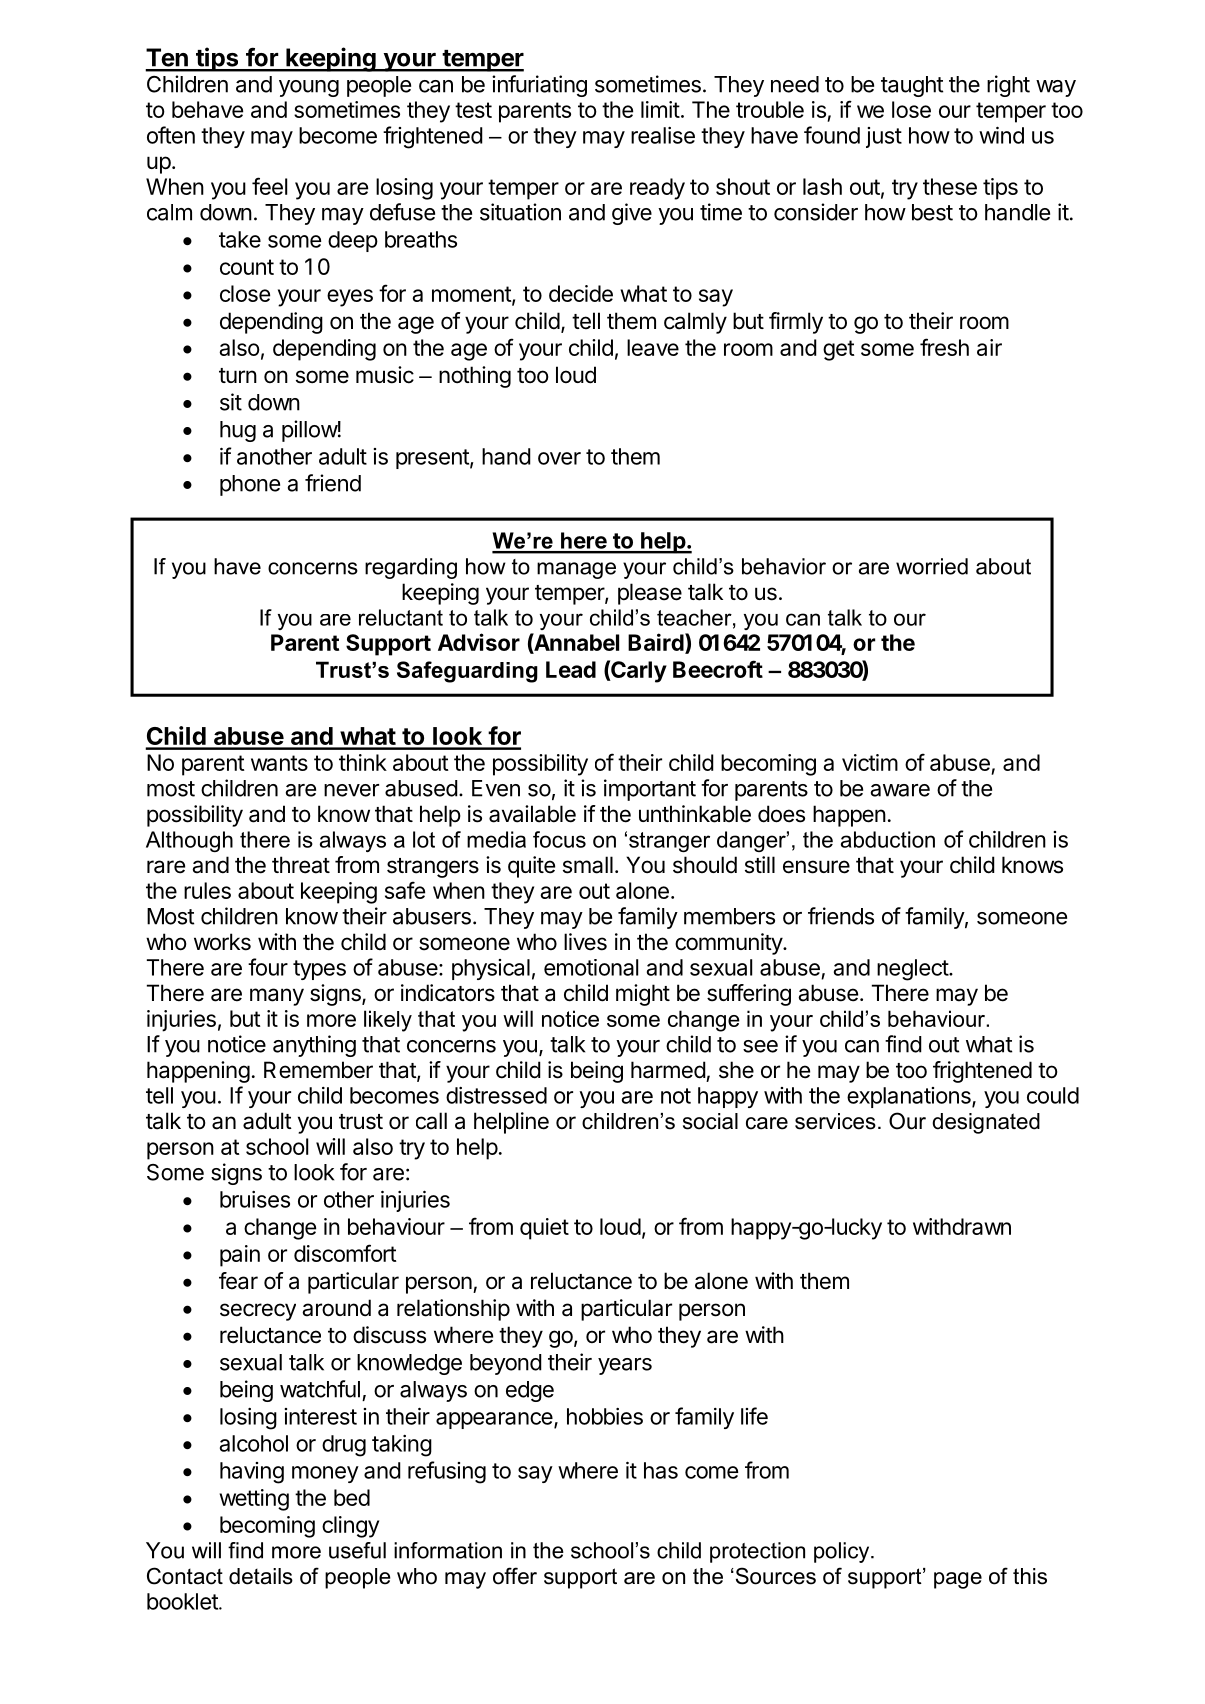  What do you see at coordinates (588, 865) in the screenshot?
I see `small` at bounding box center [588, 865].
